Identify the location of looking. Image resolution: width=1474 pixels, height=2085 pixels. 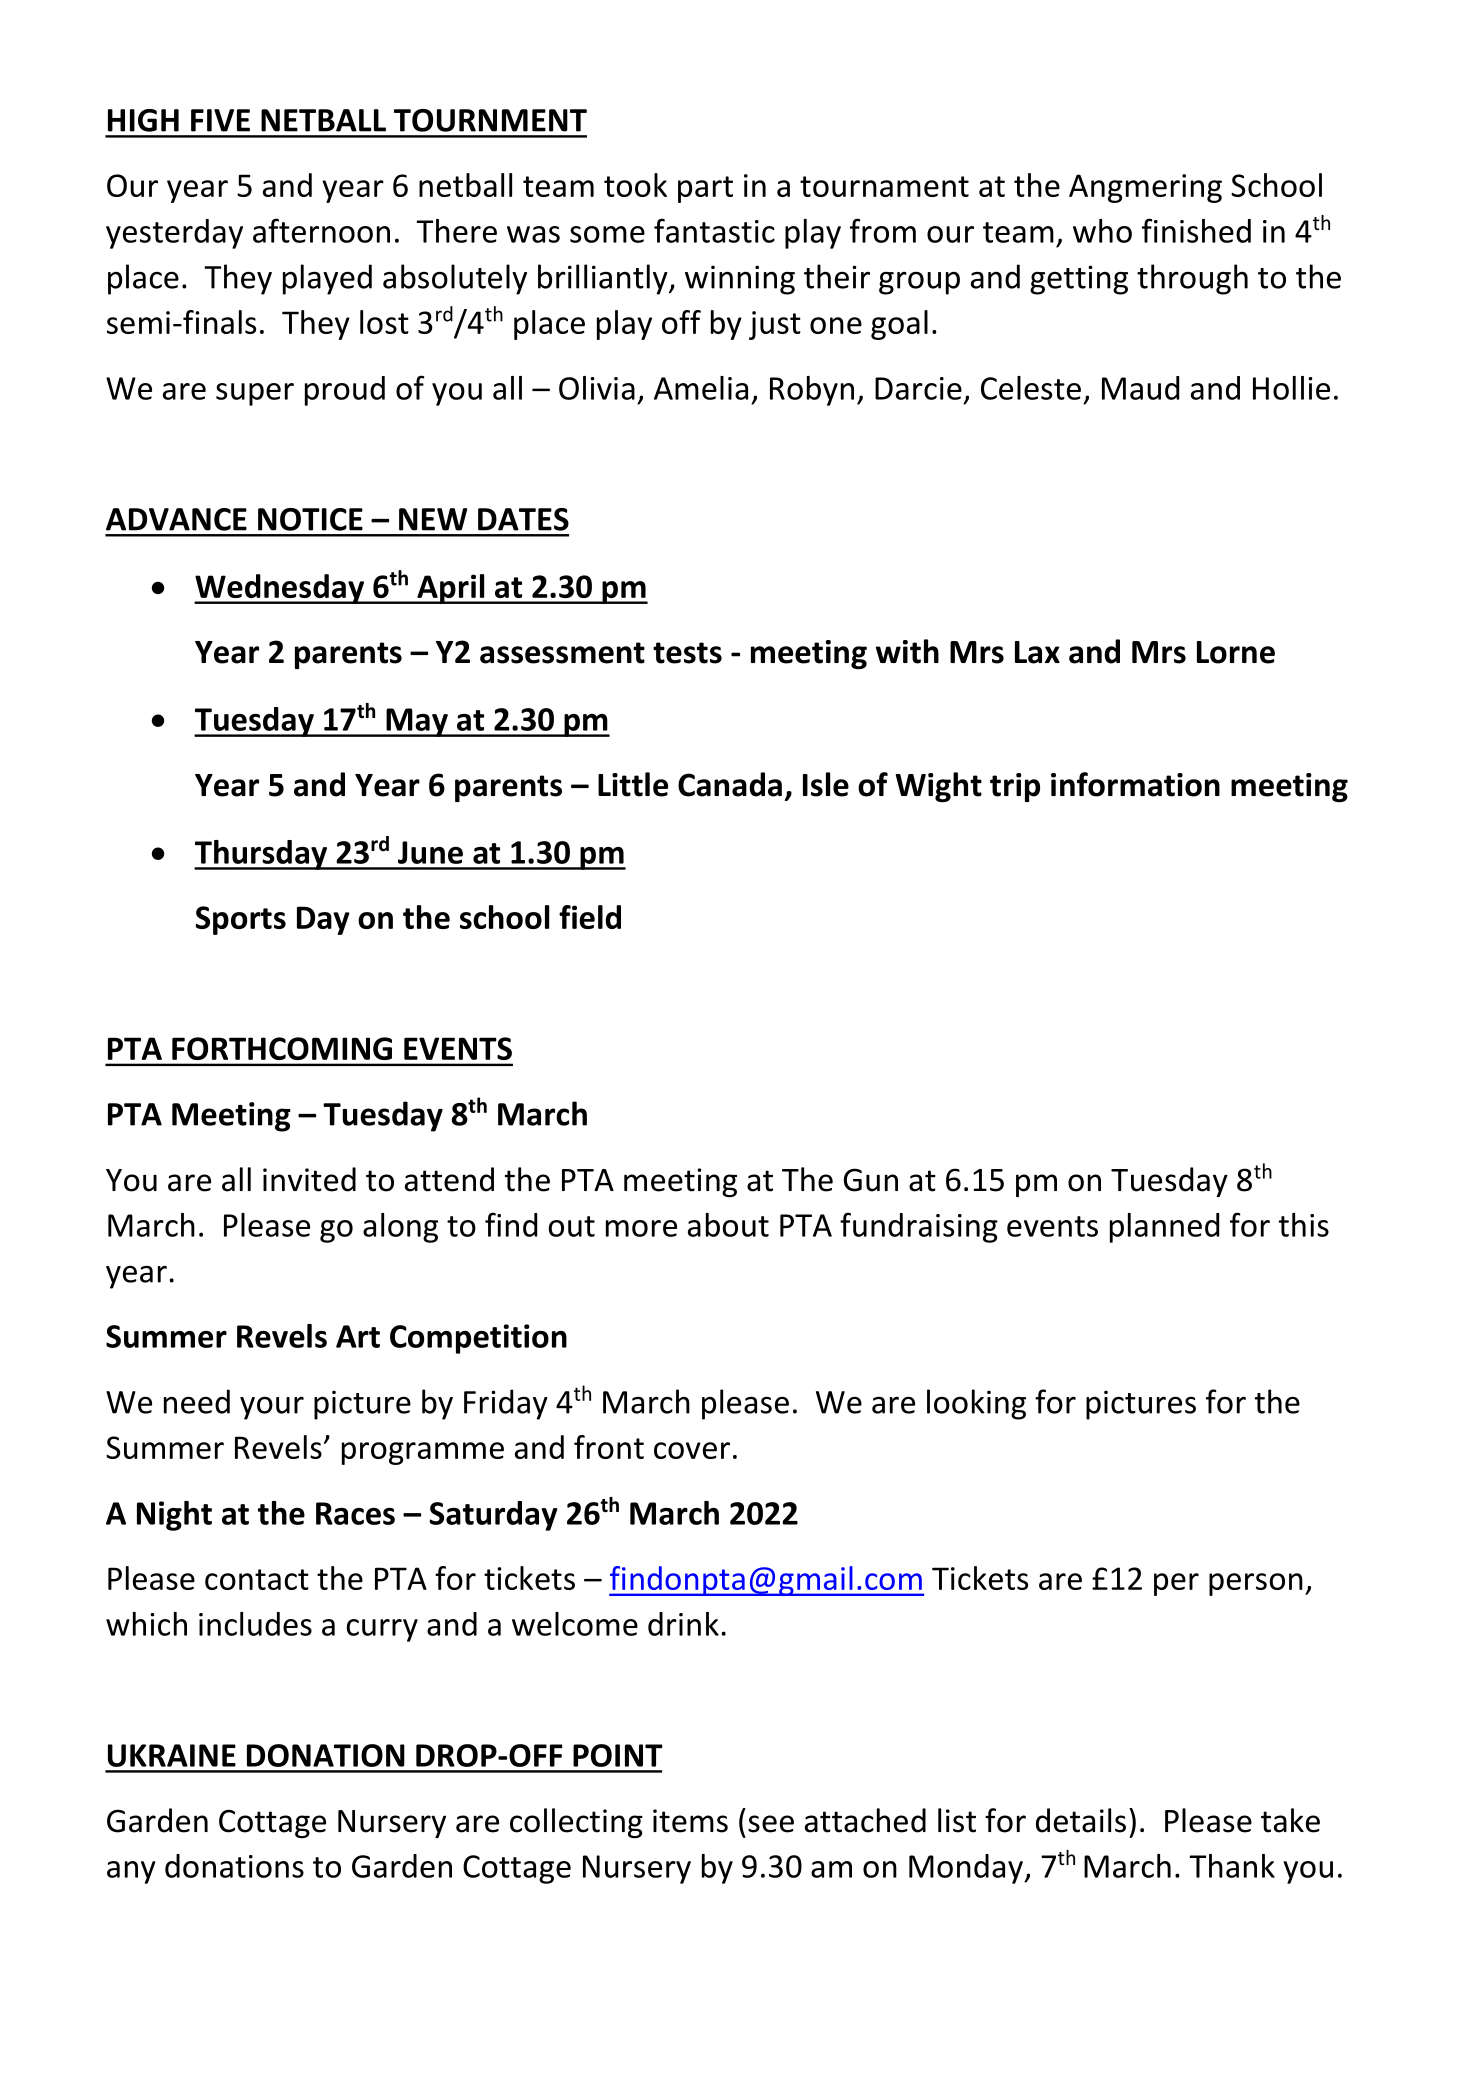
(976, 1404).
